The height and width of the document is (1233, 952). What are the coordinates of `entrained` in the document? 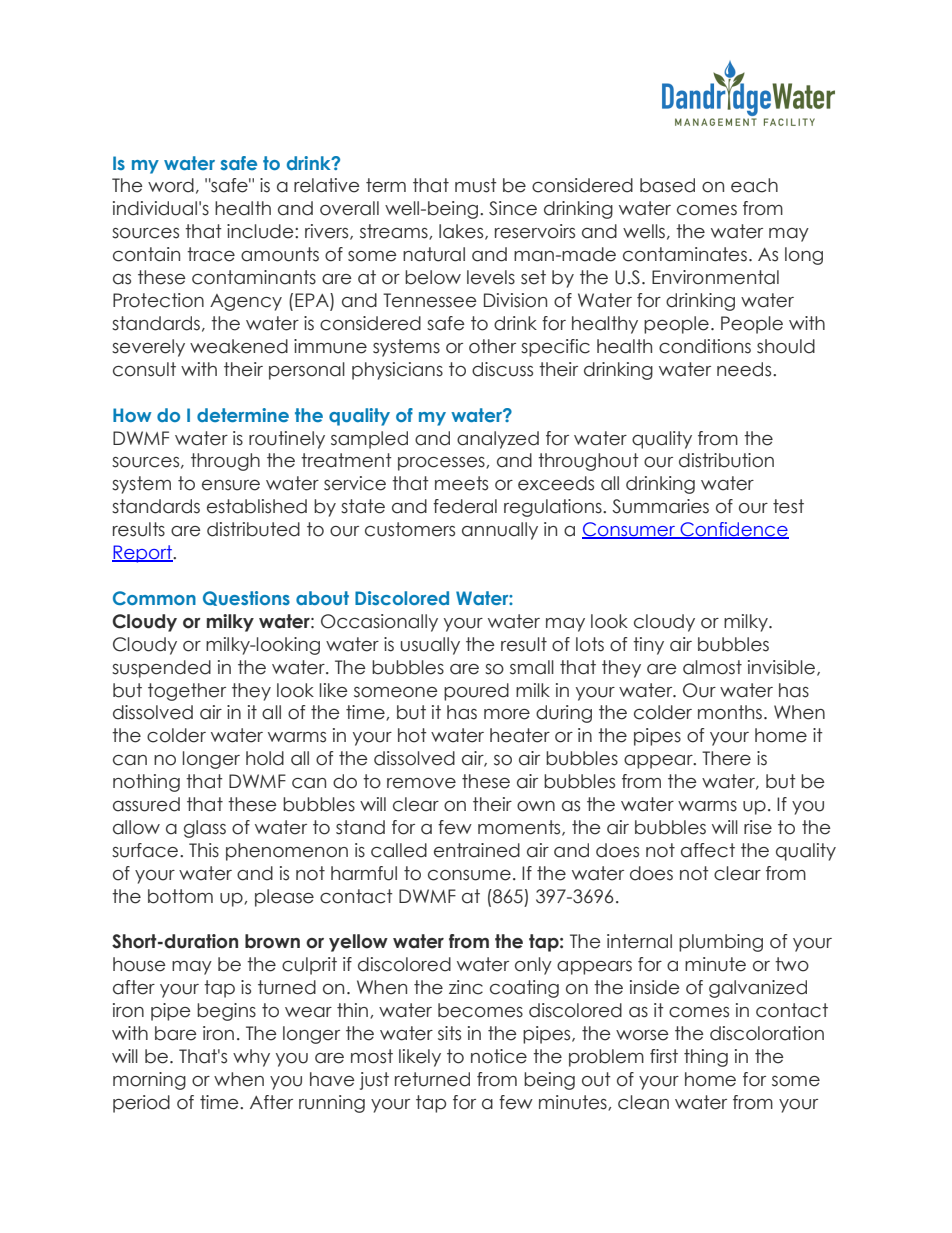 It's located at (477, 850).
